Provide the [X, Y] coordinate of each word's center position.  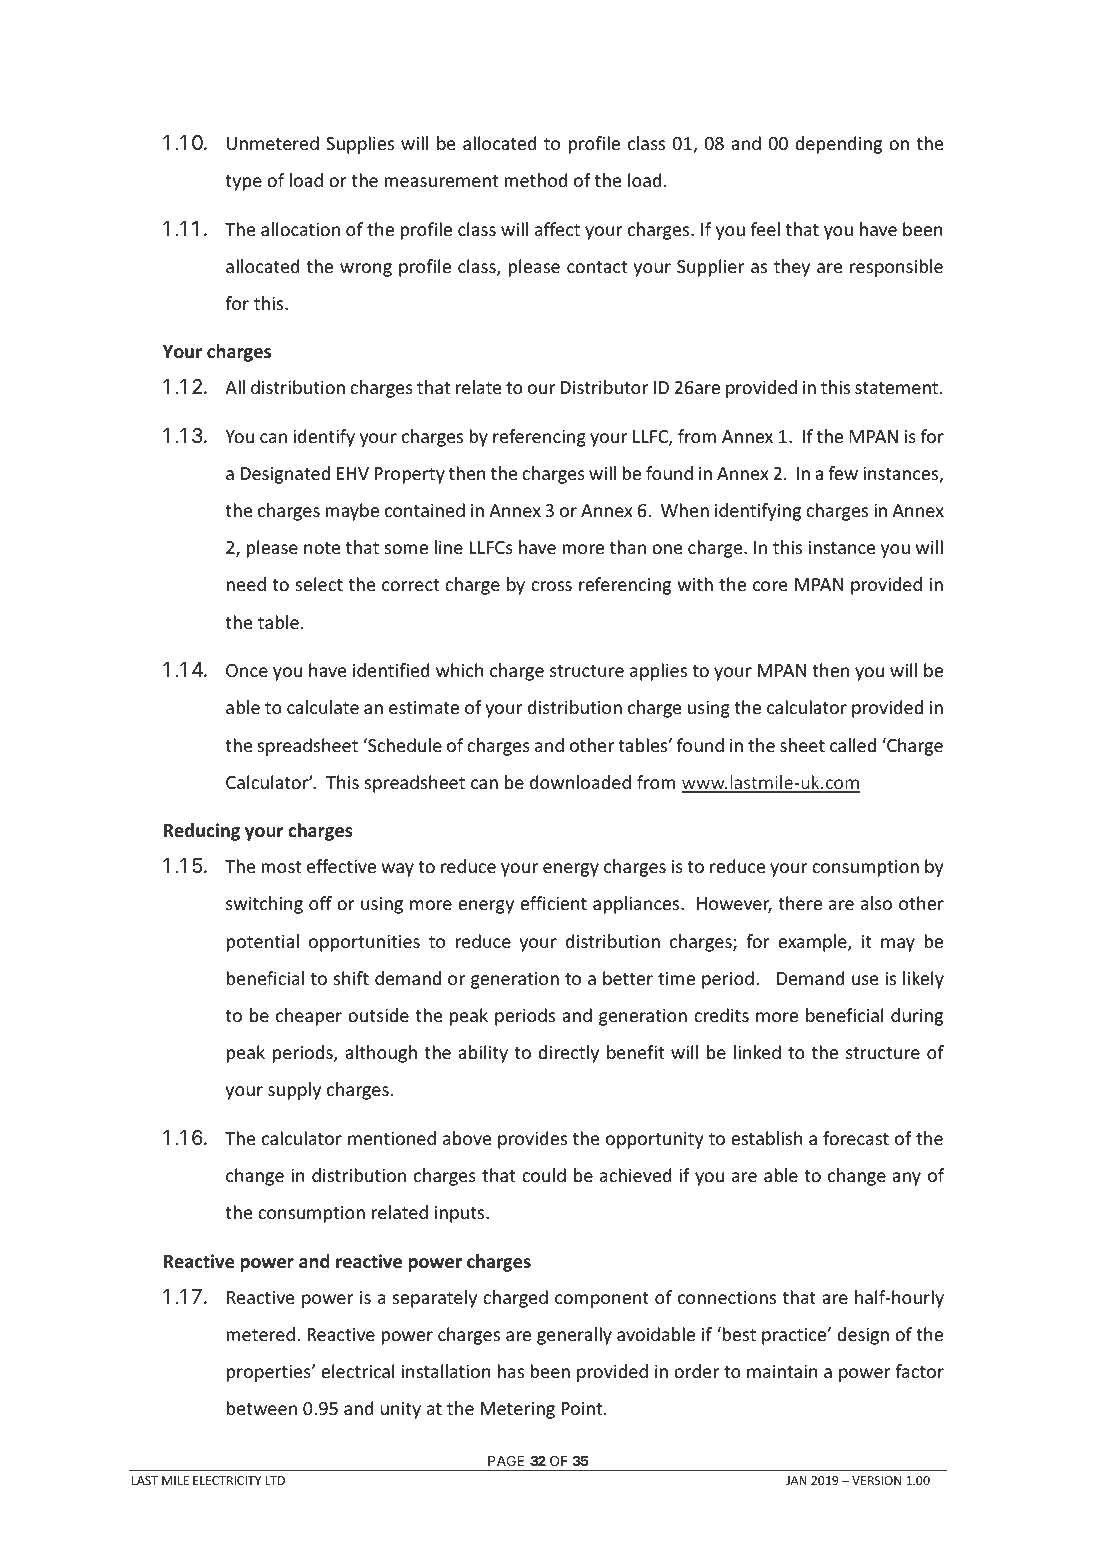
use [865, 980]
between [261, 1408]
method [536, 180]
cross [551, 586]
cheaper [309, 1017]
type [243, 183]
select [319, 584]
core [770, 586]
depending [838, 145]
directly [568, 1054]
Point [583, 1408]
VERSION [876, 1480]
